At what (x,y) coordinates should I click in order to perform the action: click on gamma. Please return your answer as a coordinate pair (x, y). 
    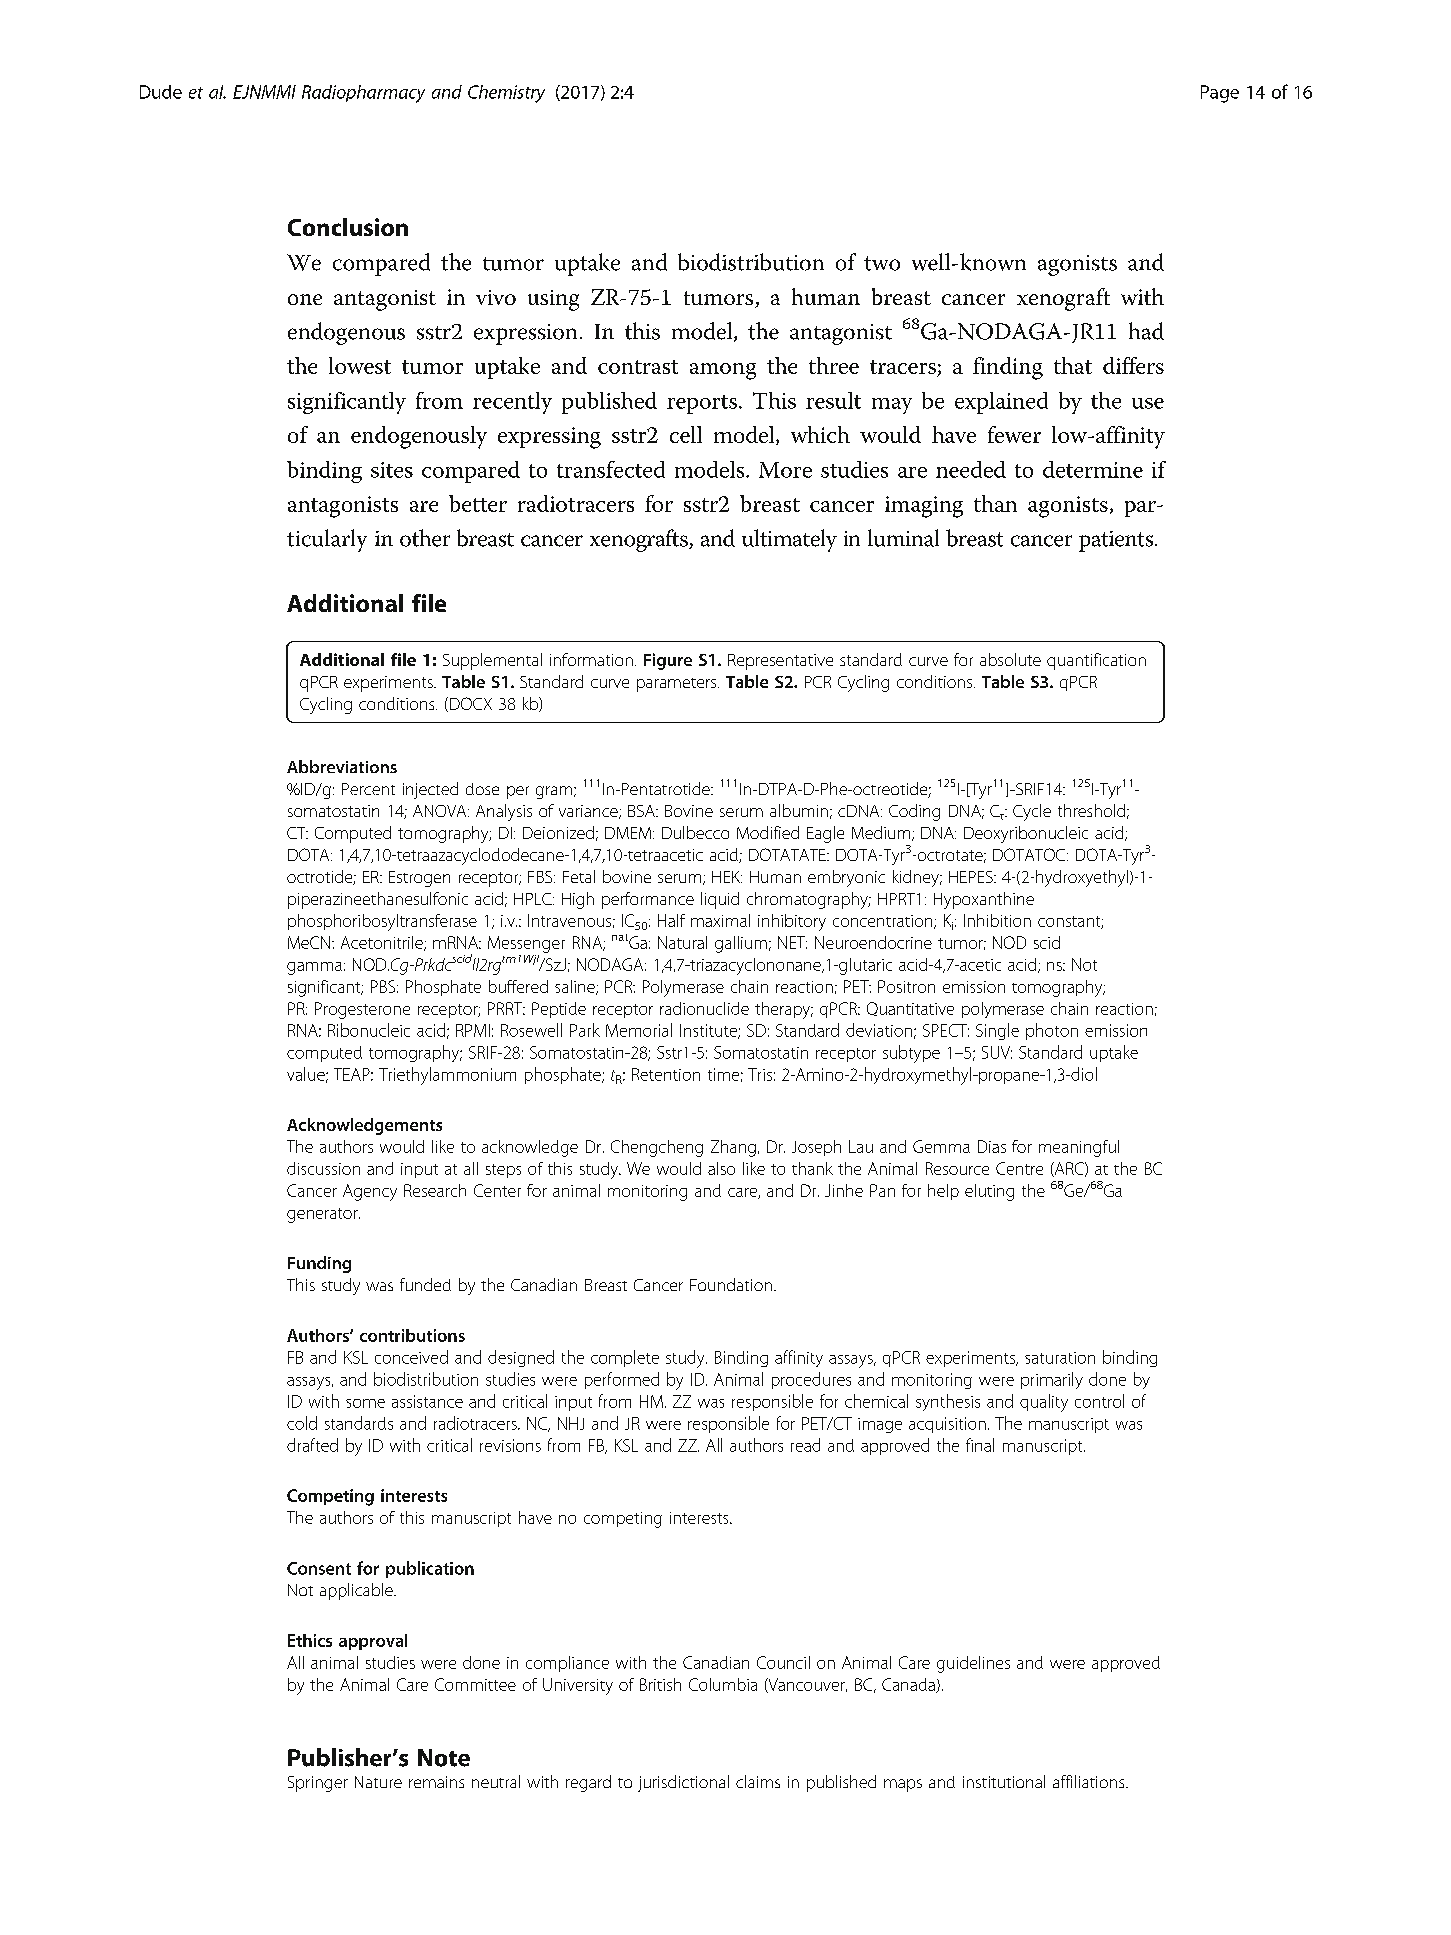
    Looking at the image, I should click on (314, 968).
